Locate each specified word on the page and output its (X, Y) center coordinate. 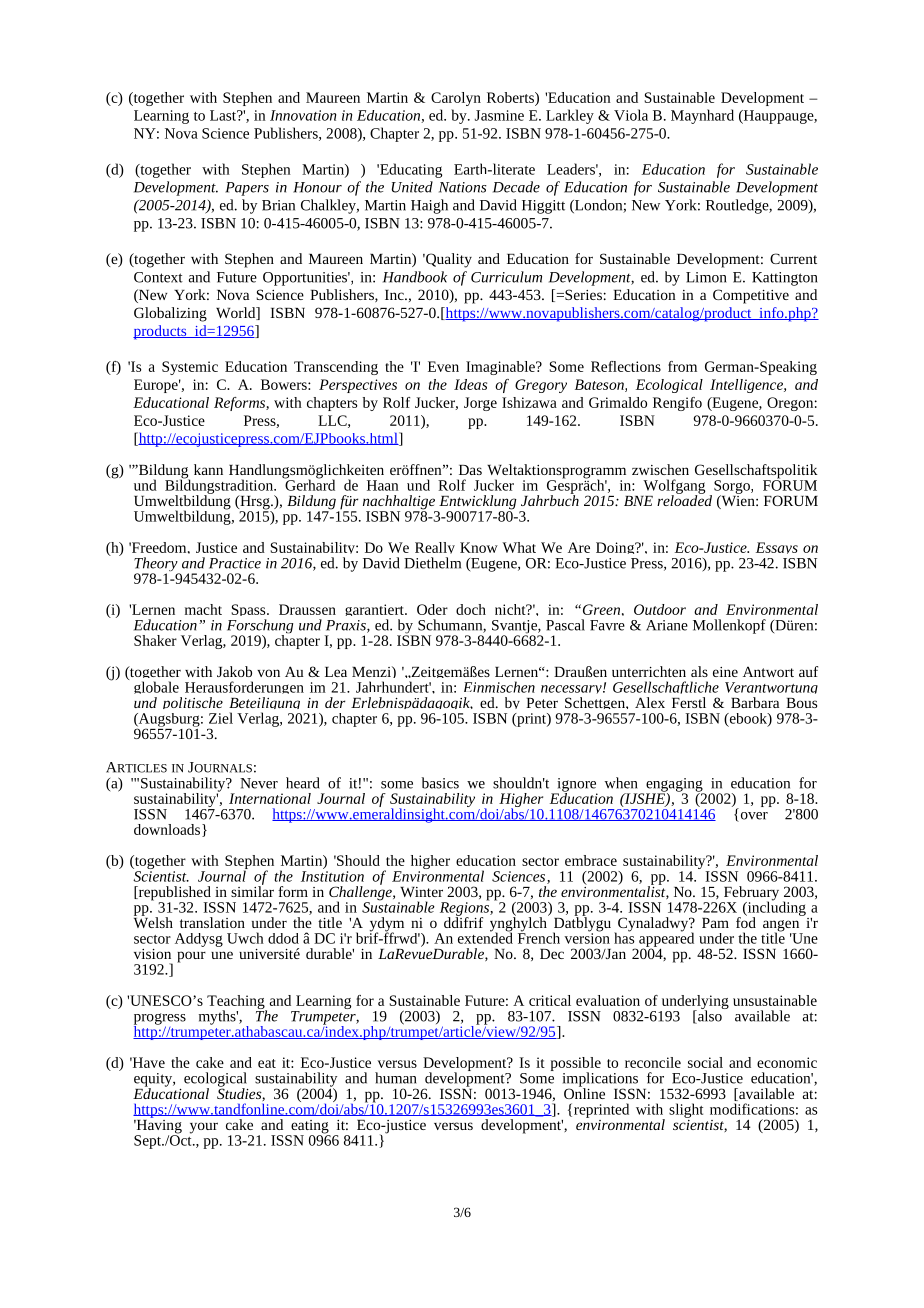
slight (686, 1110)
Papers (247, 189)
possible (576, 1065)
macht (203, 609)
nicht (511, 609)
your (204, 1128)
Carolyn (456, 99)
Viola (631, 115)
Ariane (667, 625)
